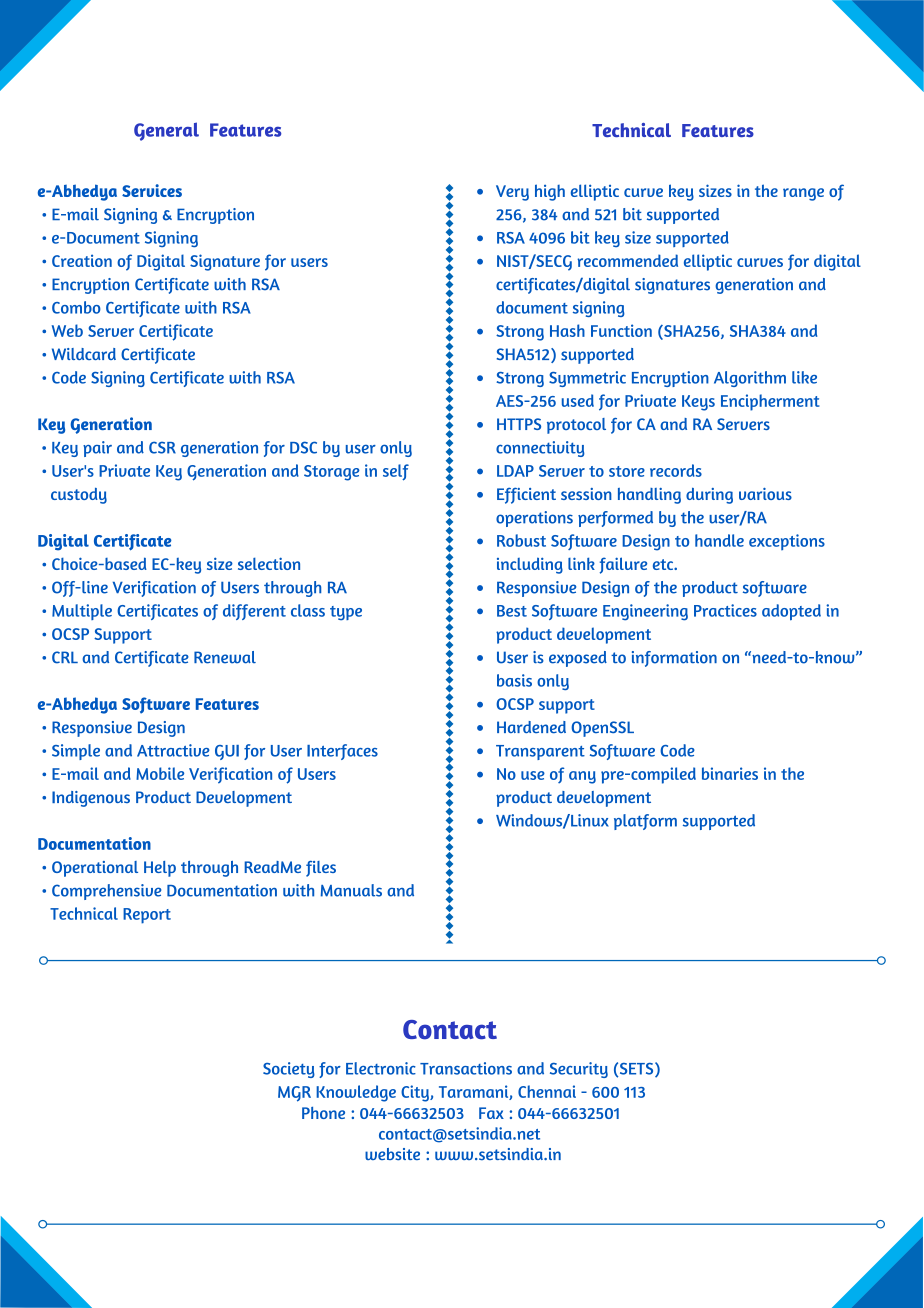 The width and height of the document is (924, 1308). Describe the element at coordinates (225, 657) in the document. I see `Renewal` at that location.
